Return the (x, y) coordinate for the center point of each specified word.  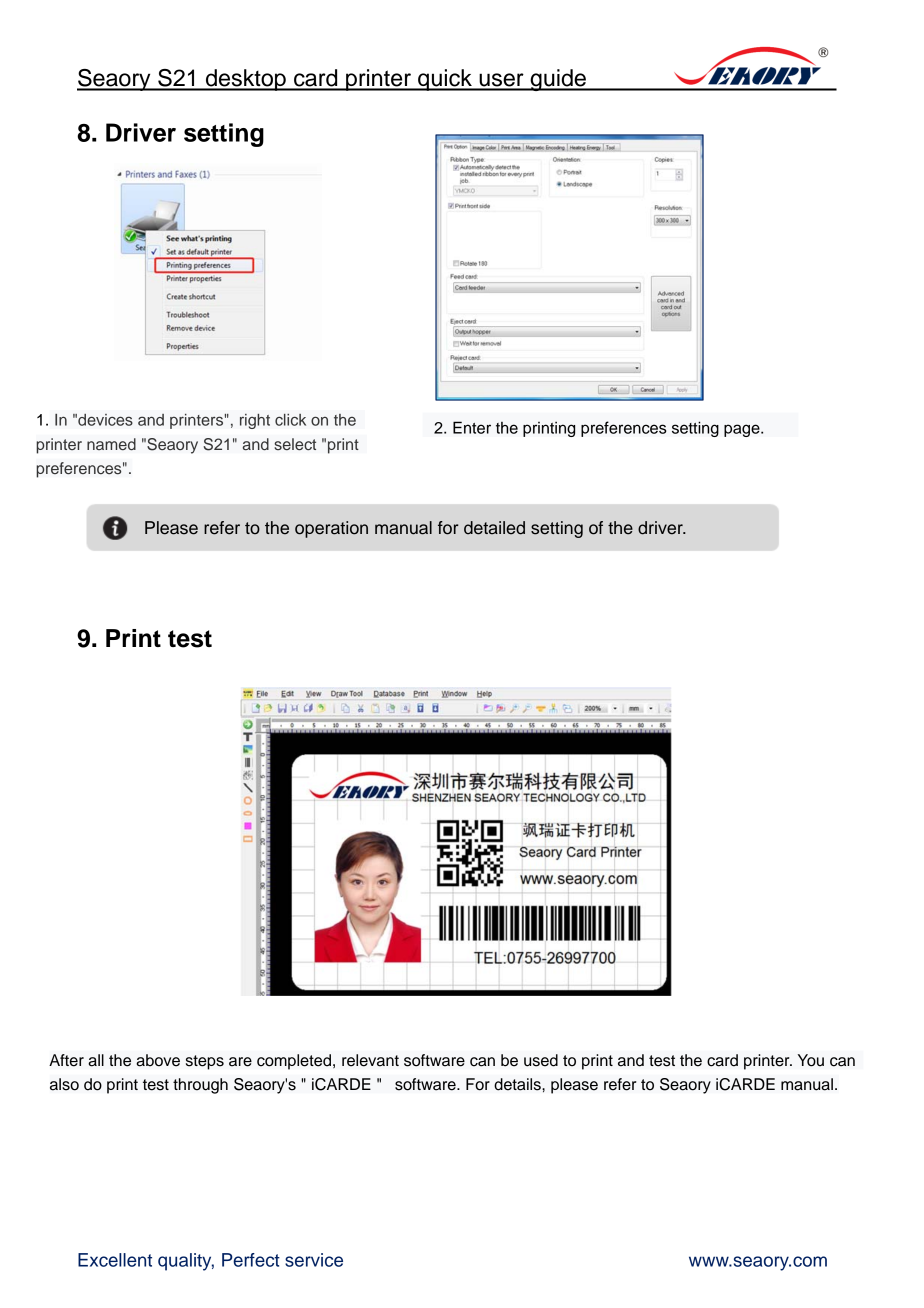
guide (558, 80)
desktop (246, 80)
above (158, 1060)
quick (445, 80)
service (314, 1260)
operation (331, 529)
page (743, 430)
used (541, 1060)
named (111, 444)
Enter (472, 427)
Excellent (115, 1260)
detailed (494, 528)
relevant (370, 1060)
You (811, 1060)
